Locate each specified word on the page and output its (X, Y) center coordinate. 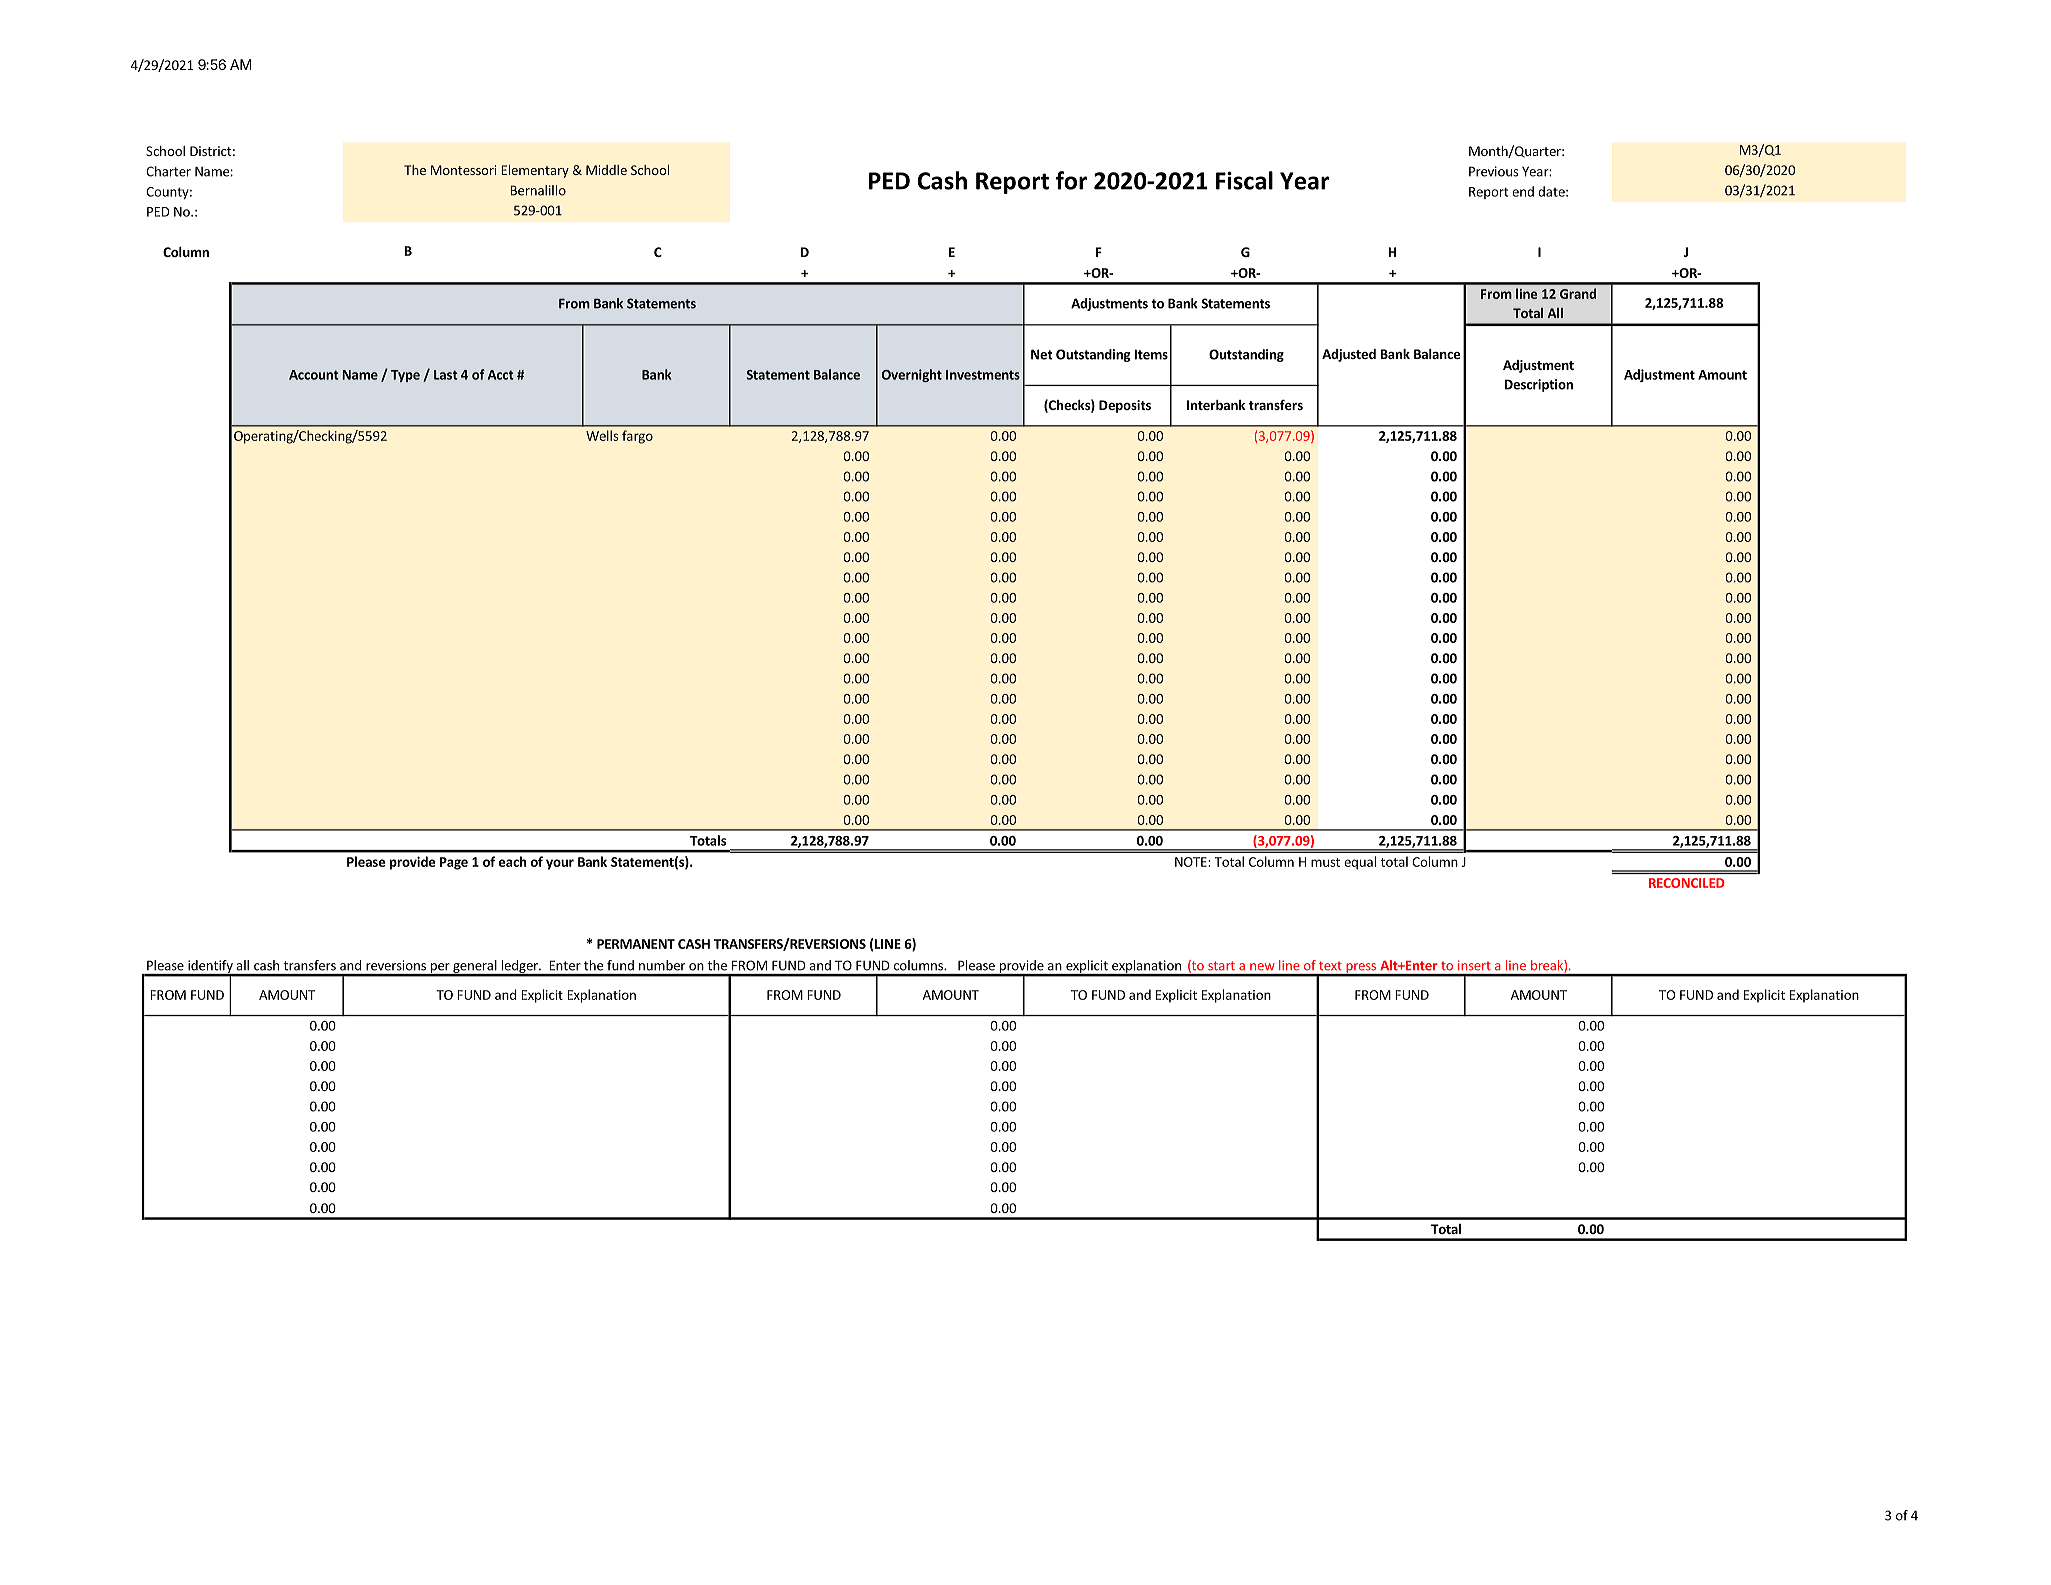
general (475, 967)
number (662, 965)
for (1071, 180)
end (1523, 191)
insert (1474, 965)
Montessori (463, 170)
